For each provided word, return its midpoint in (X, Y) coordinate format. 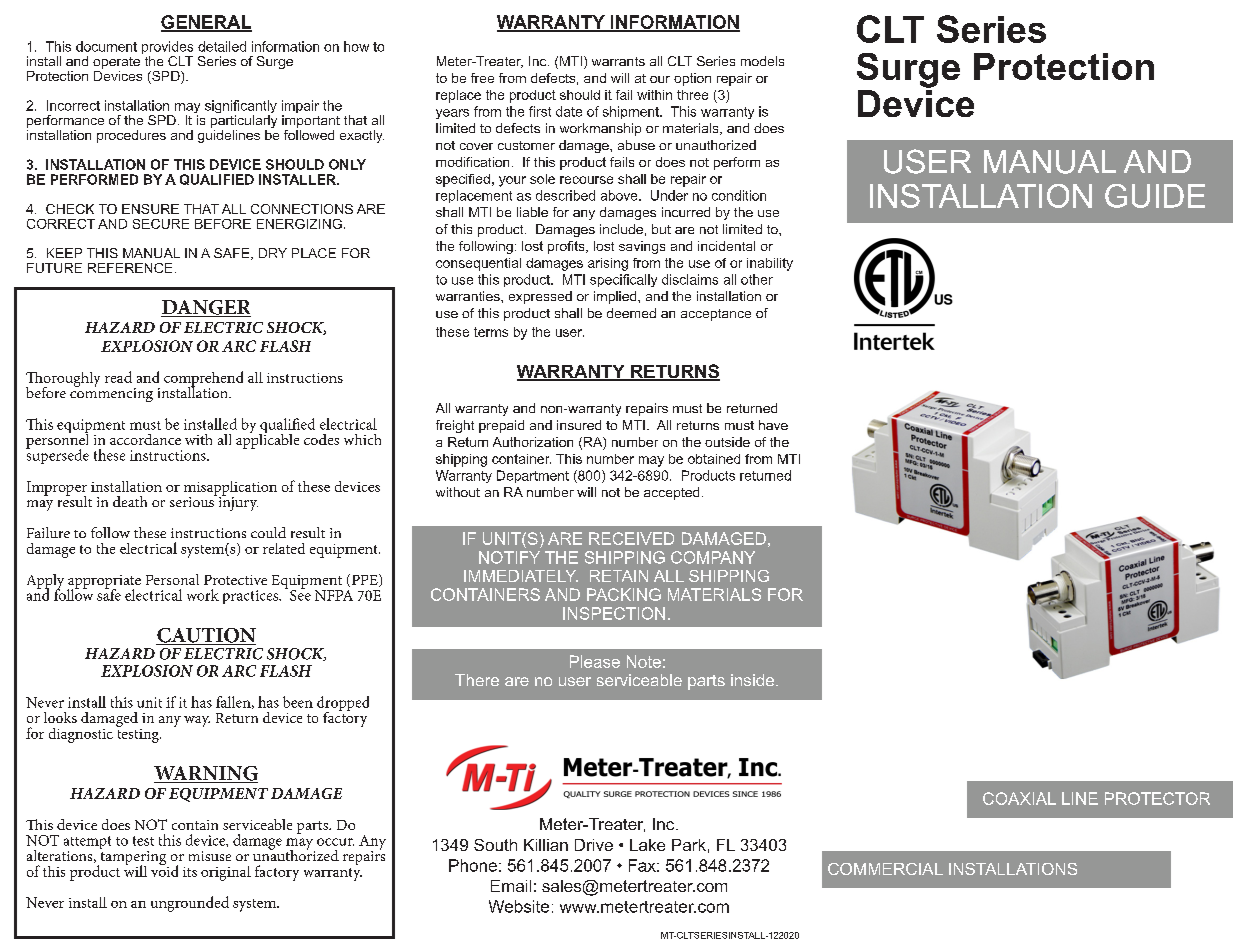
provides (167, 49)
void (164, 870)
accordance (145, 439)
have (773, 425)
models (762, 61)
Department (533, 476)
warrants (618, 61)
